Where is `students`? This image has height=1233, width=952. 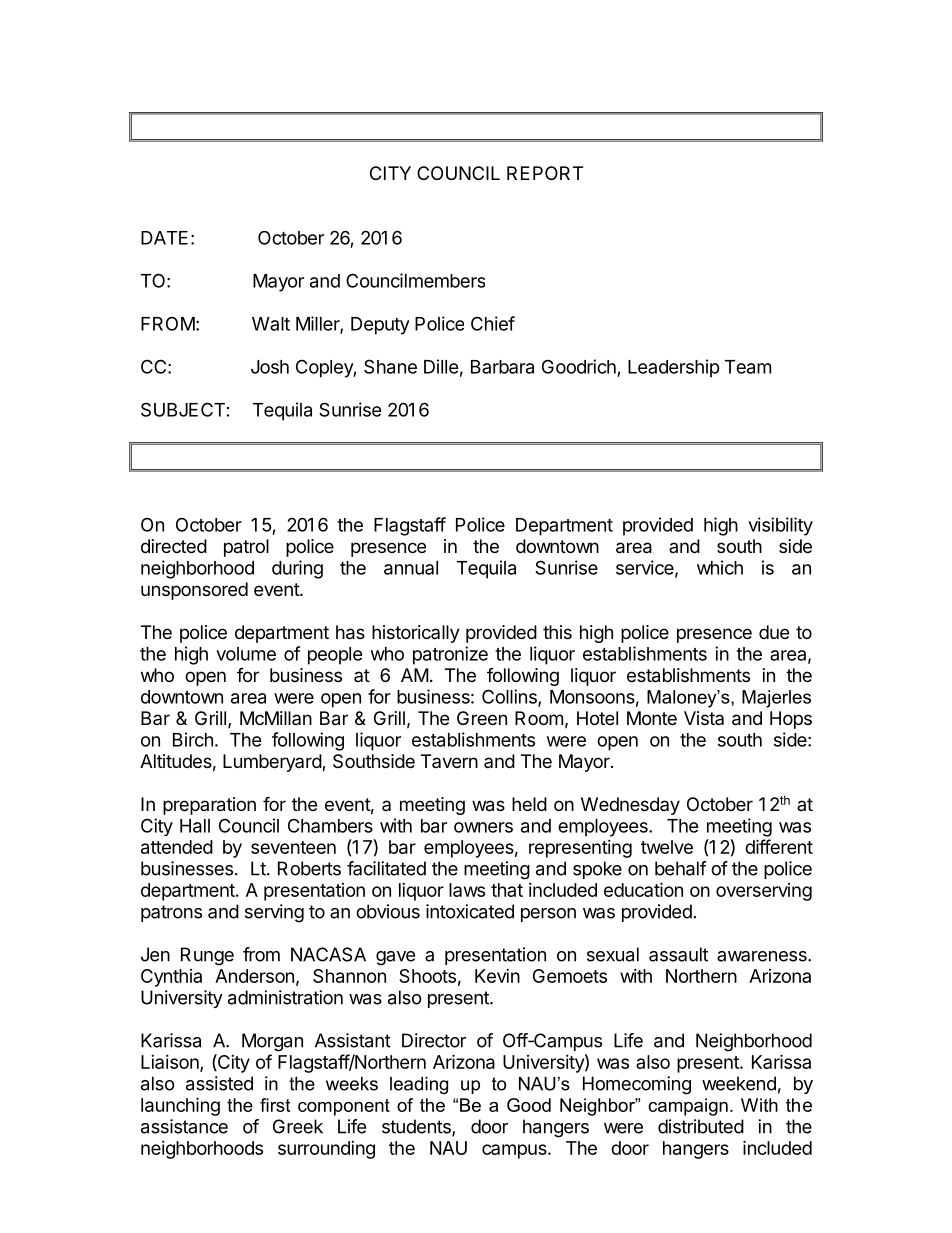
students is located at coordinates (417, 1127).
